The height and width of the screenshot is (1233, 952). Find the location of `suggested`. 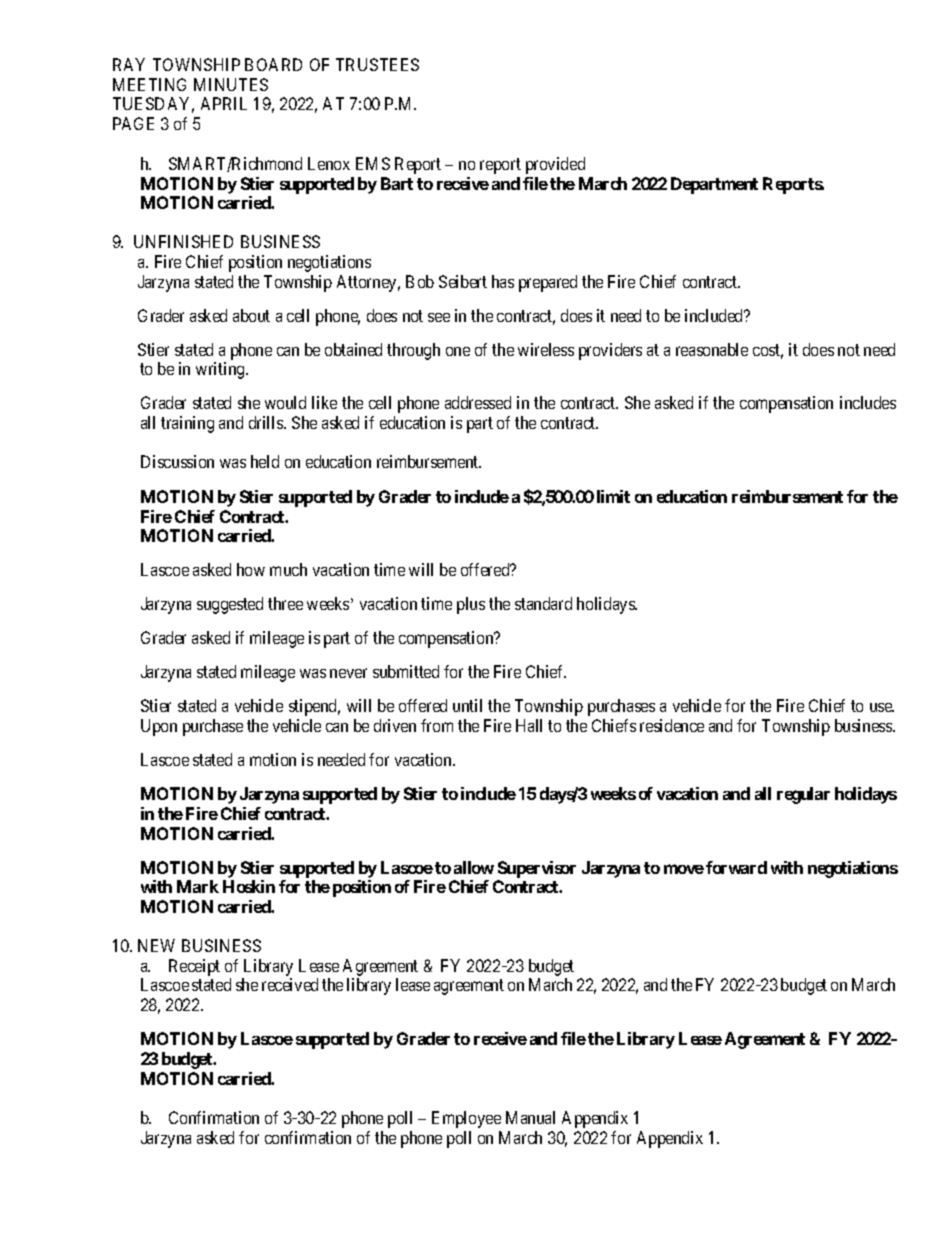

suggested is located at coordinates (230, 605).
